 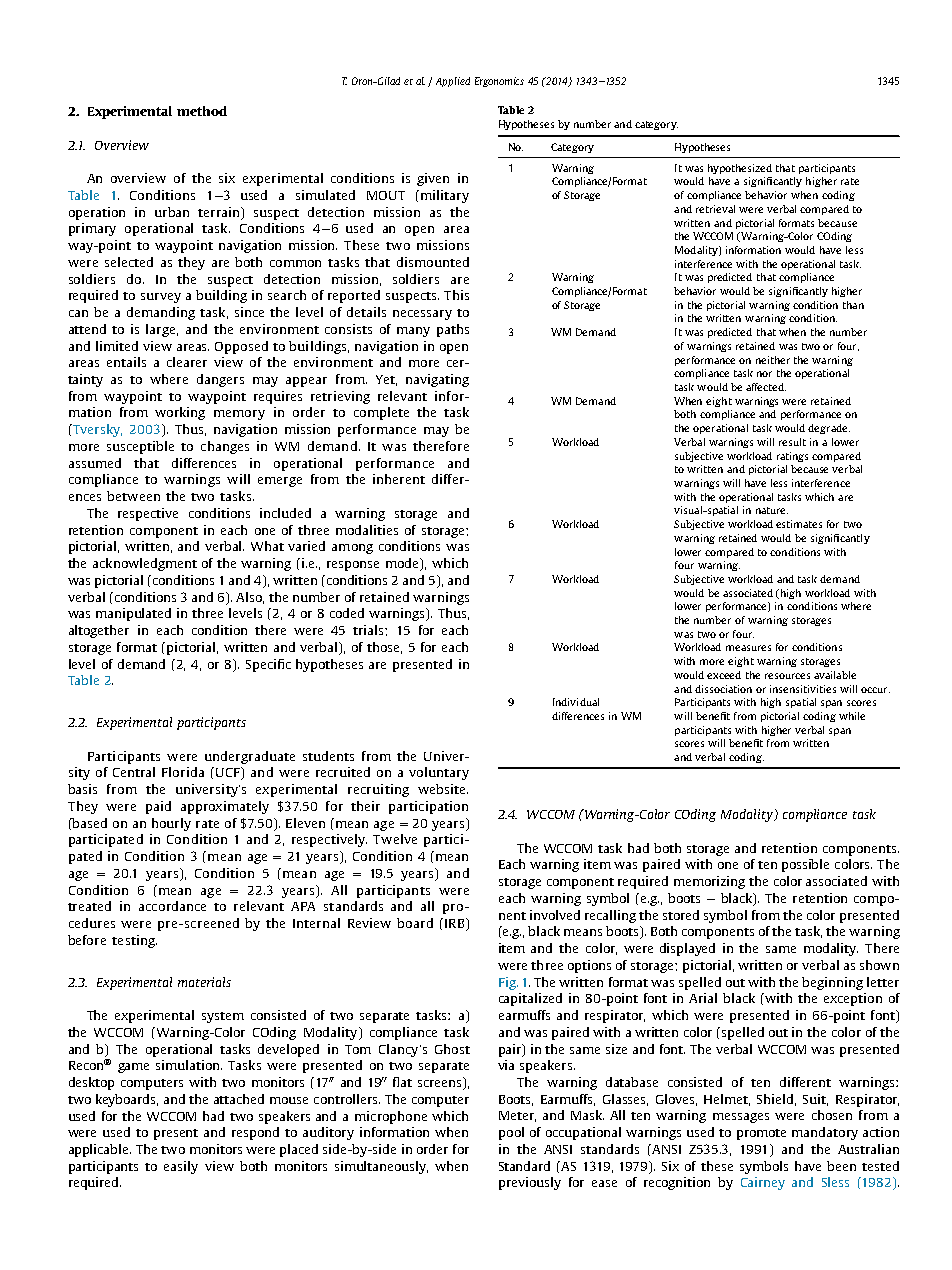 I want to click on susceptible, so click(x=140, y=447).
